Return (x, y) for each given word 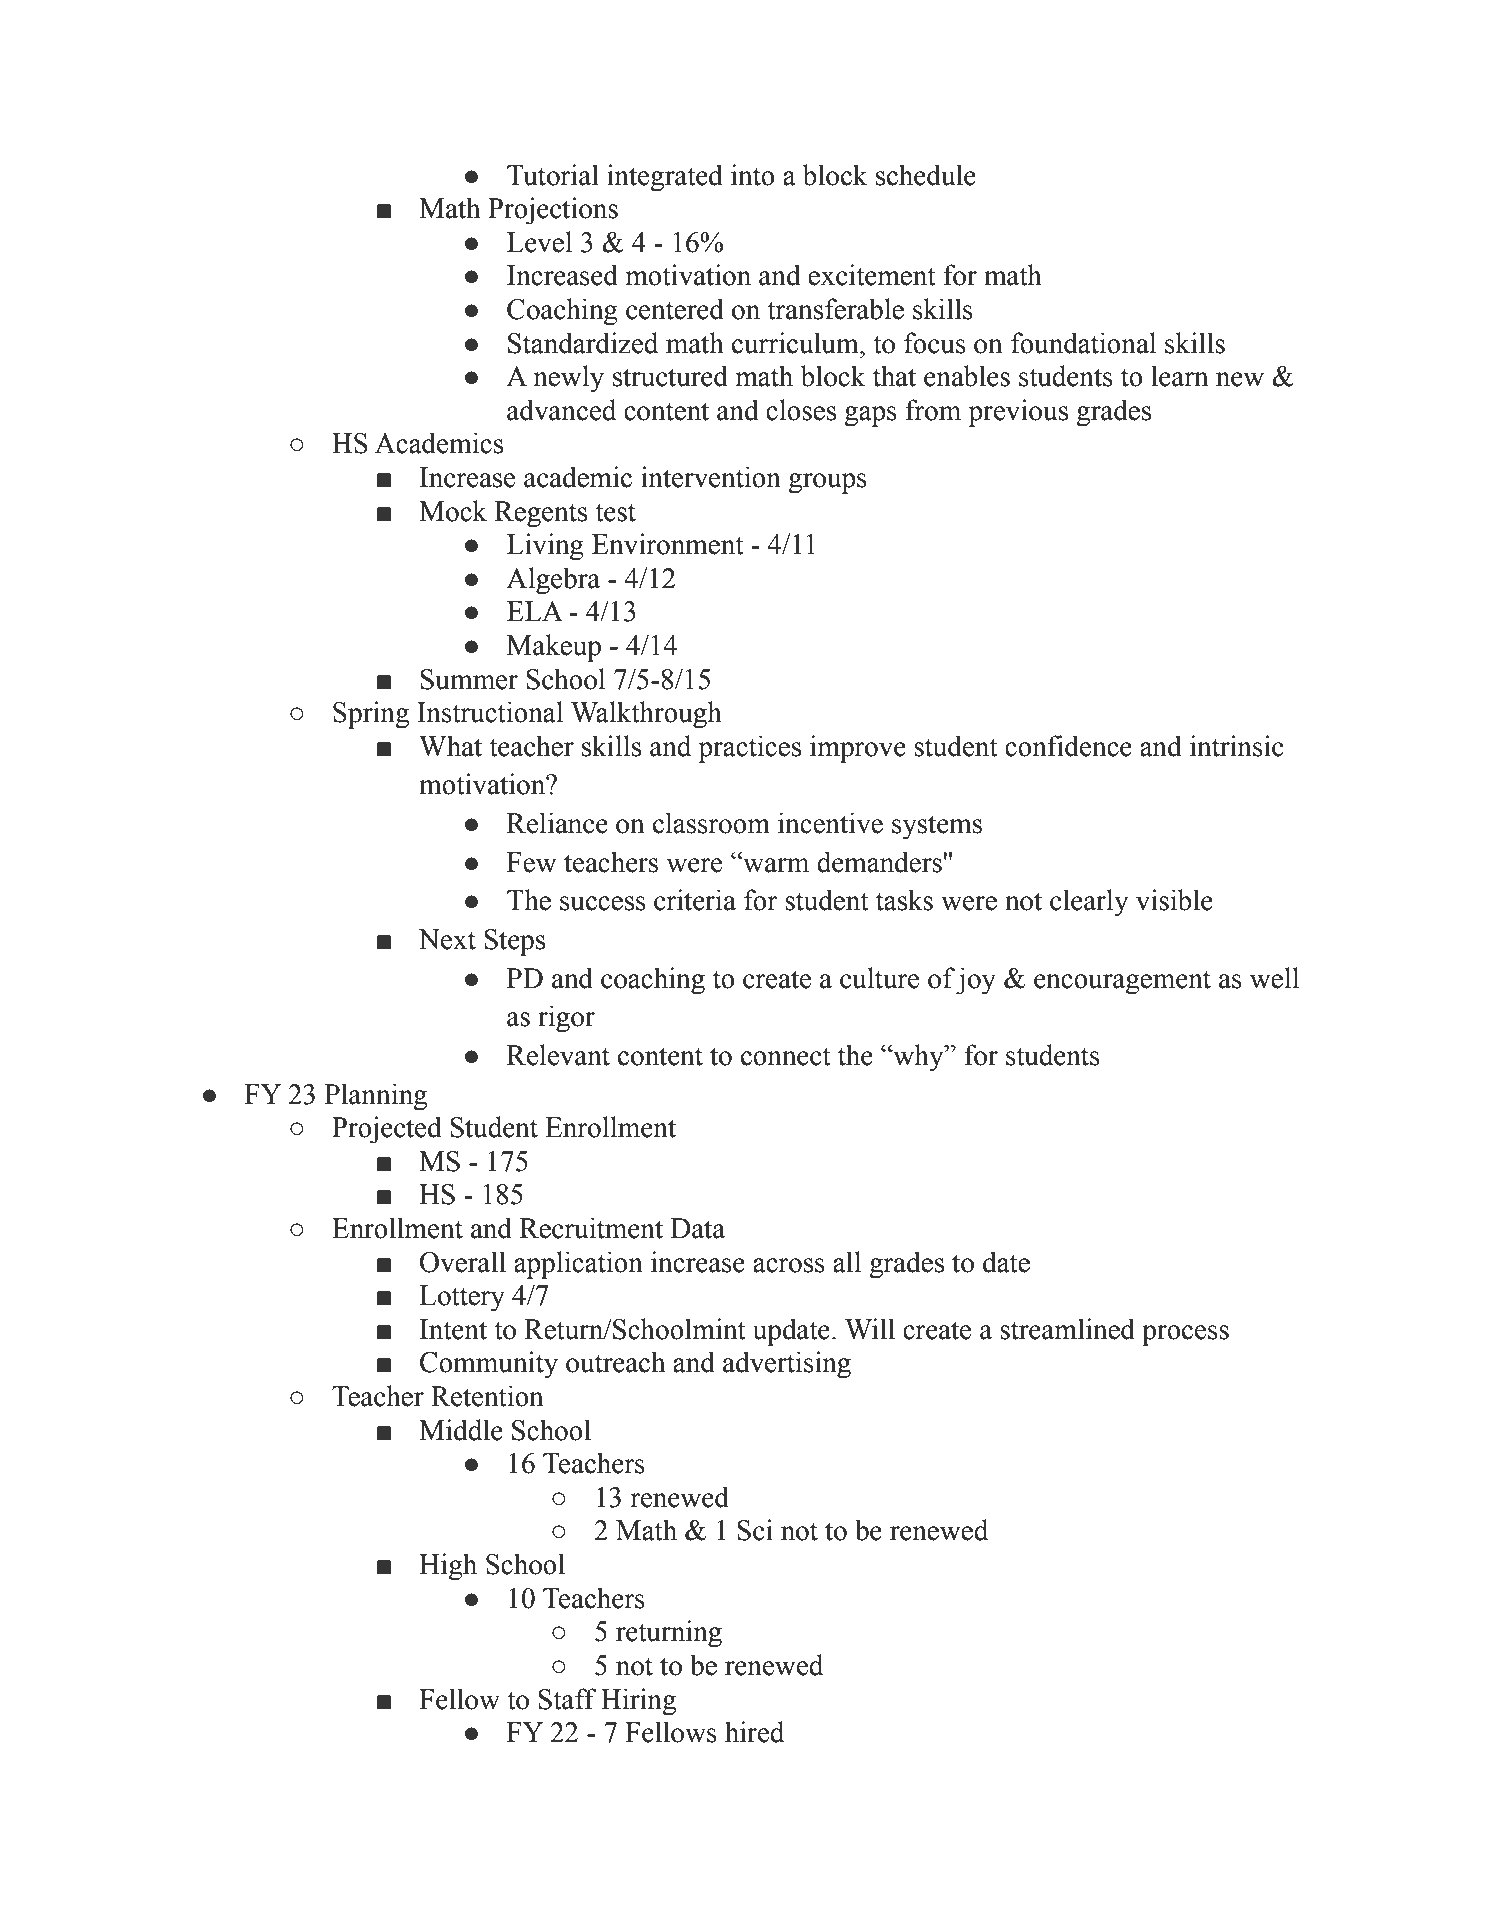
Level (539, 242)
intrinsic (1237, 746)
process (1185, 1335)
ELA (535, 611)
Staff (567, 1699)
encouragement (1122, 982)
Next (447, 939)
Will (870, 1329)
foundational (1083, 343)
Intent (453, 1329)
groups (827, 483)
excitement (872, 275)
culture (879, 978)
